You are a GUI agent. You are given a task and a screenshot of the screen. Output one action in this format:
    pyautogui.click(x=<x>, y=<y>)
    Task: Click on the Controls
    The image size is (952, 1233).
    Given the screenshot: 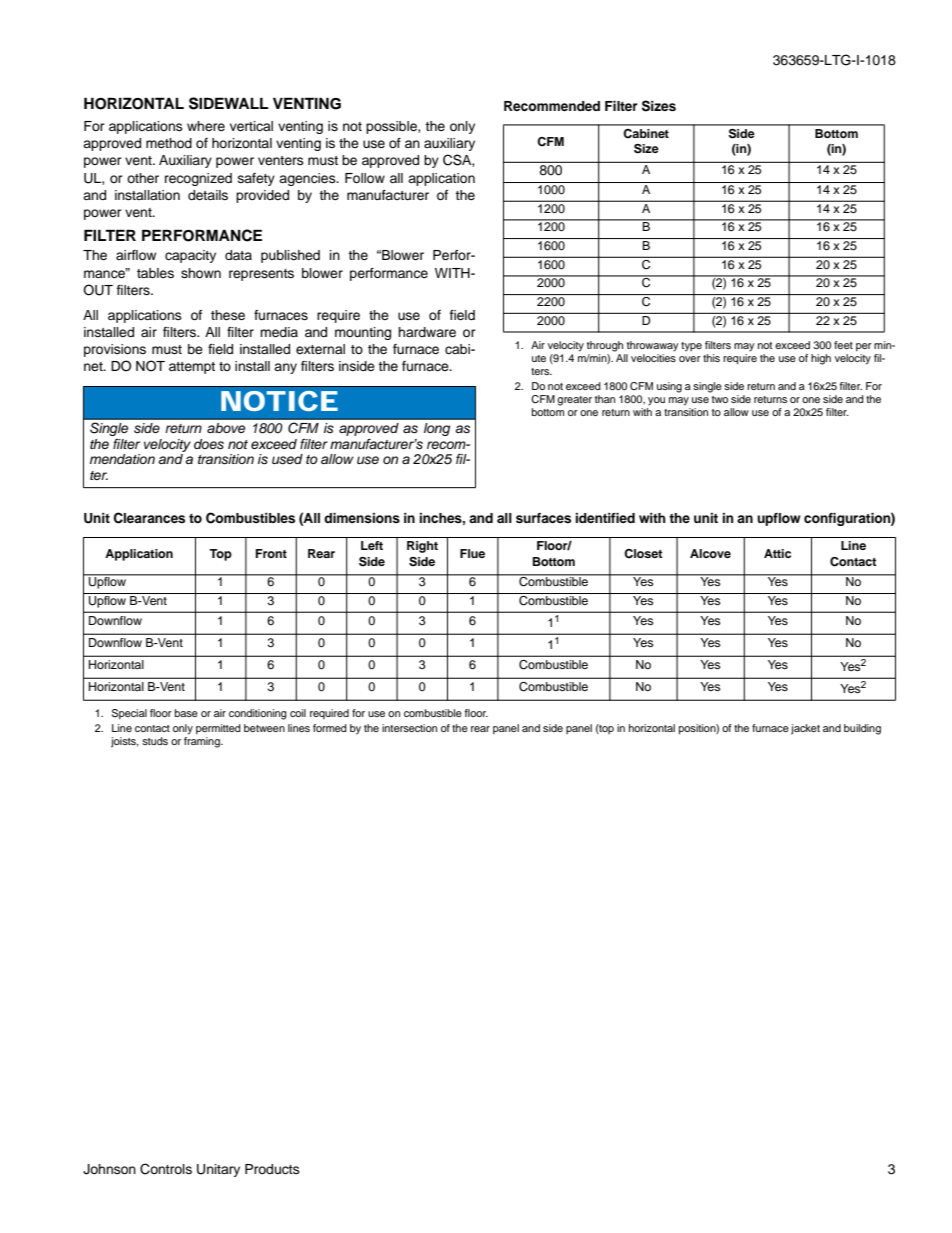 What is the action you would take?
    pyautogui.click(x=166, y=1169)
